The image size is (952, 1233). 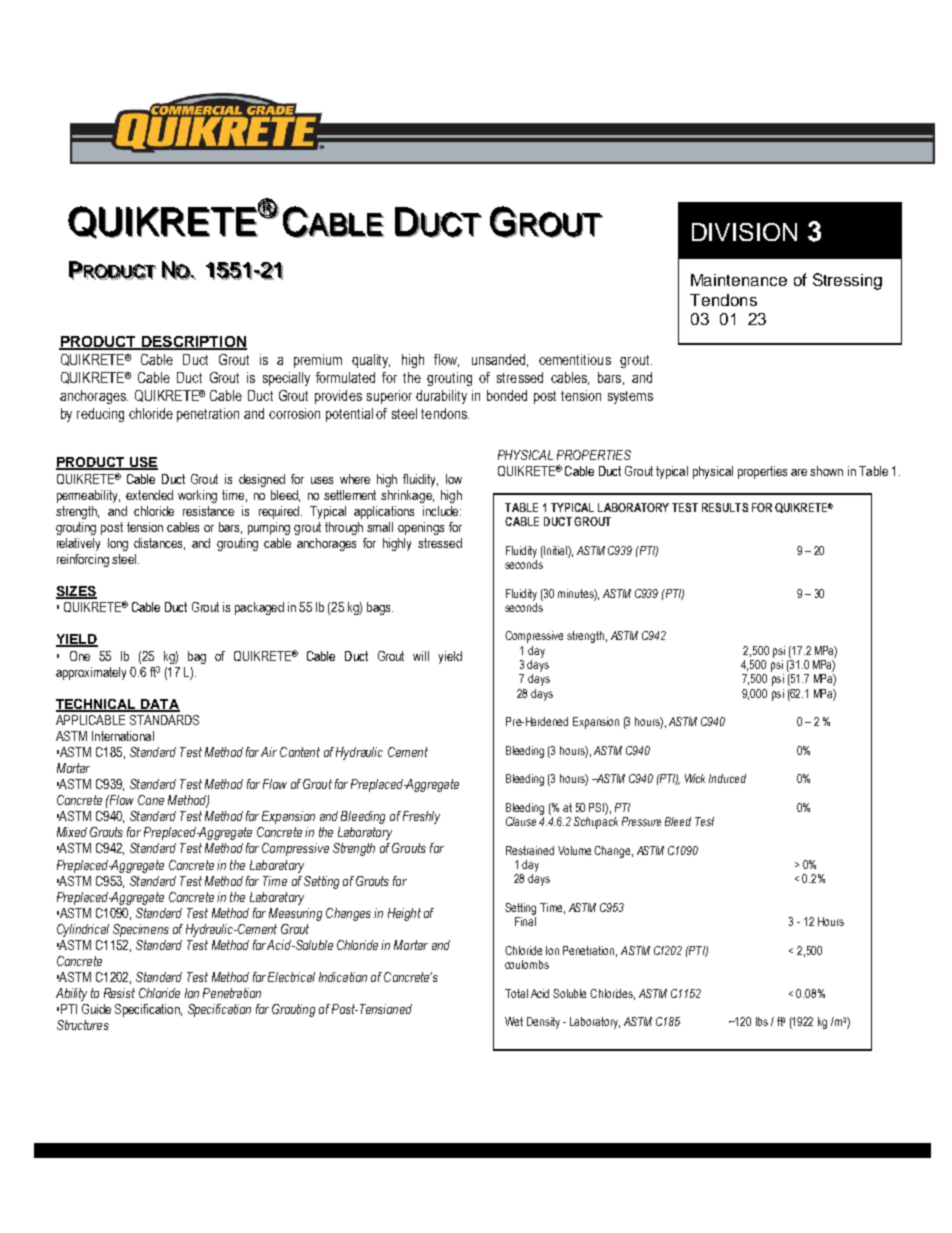 I want to click on DESCRIPTION, so click(x=193, y=343).
